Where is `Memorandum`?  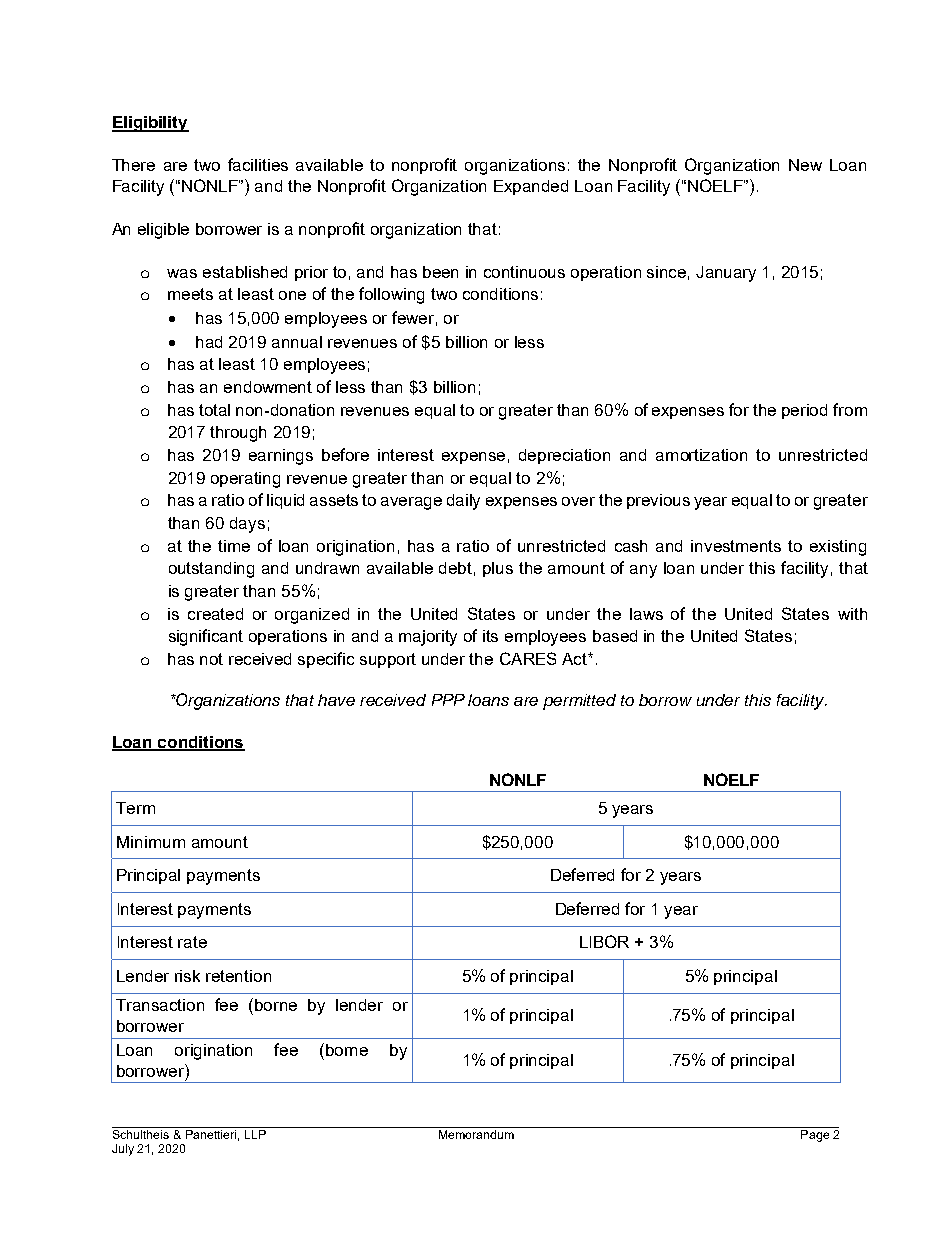 Memorandum is located at coordinates (476, 1134).
